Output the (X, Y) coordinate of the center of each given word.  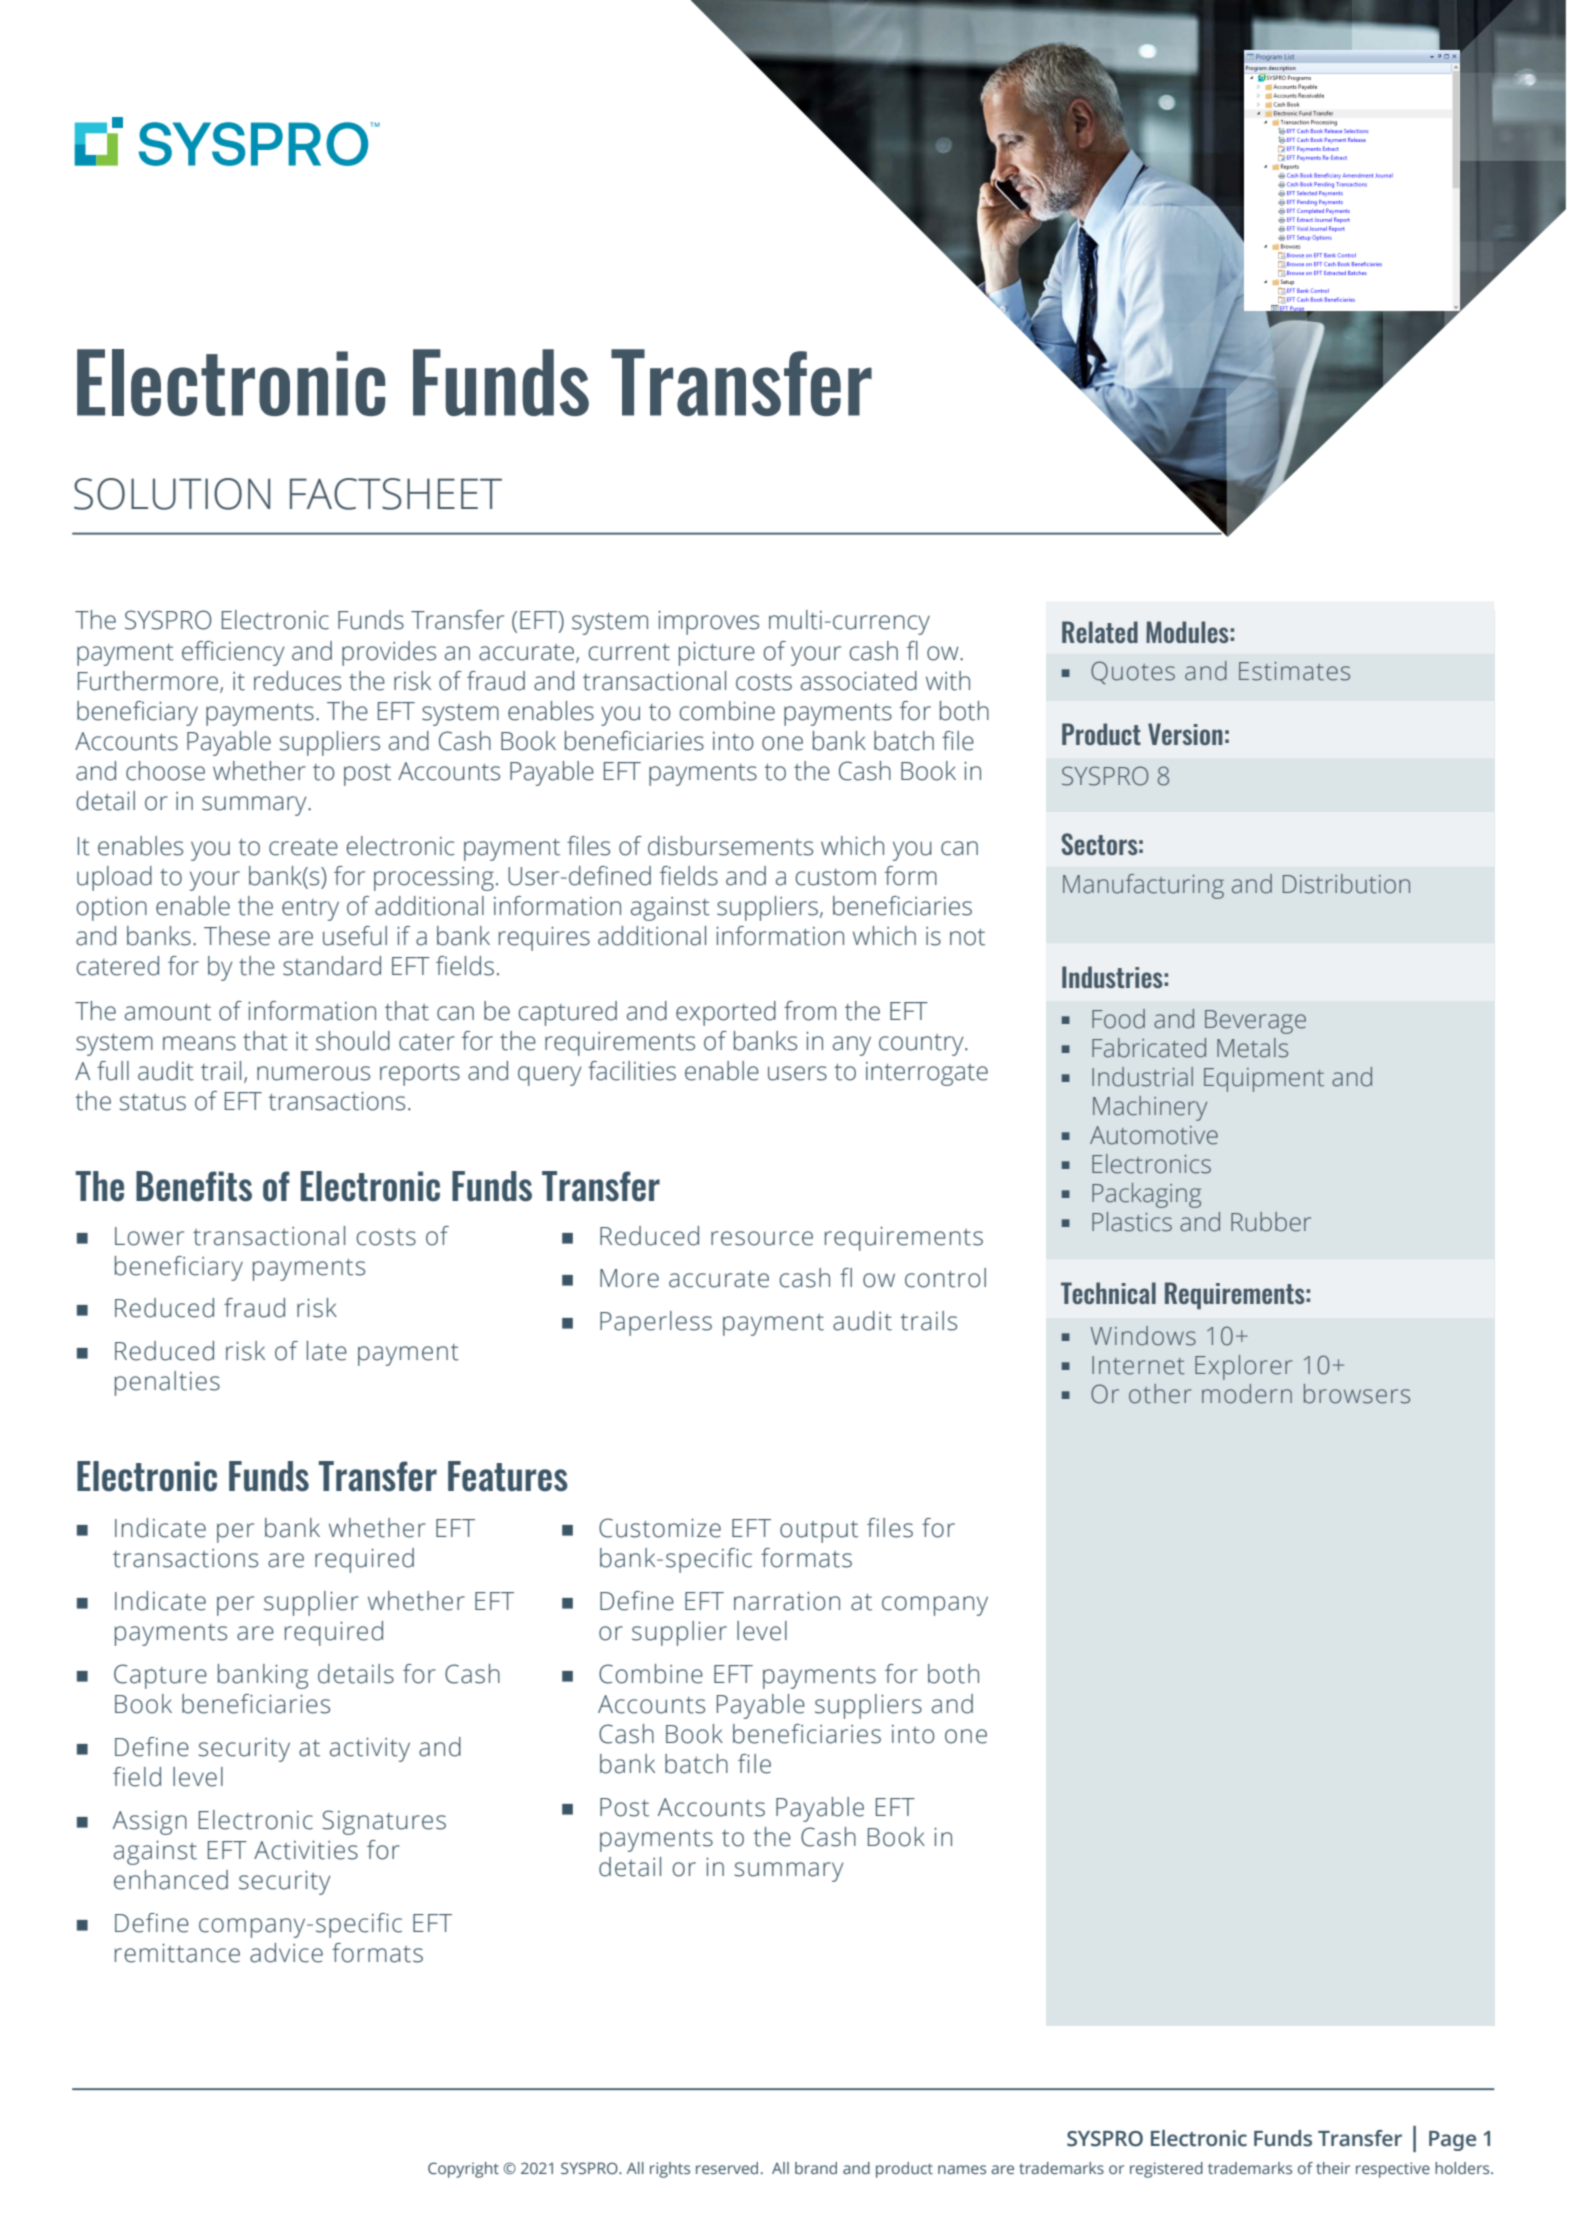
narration (787, 1601)
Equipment (1264, 1080)
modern (1247, 1394)
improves (708, 622)
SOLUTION (172, 494)
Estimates (1294, 671)
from (810, 1011)
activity (370, 1749)
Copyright (463, 2170)
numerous (313, 1073)
